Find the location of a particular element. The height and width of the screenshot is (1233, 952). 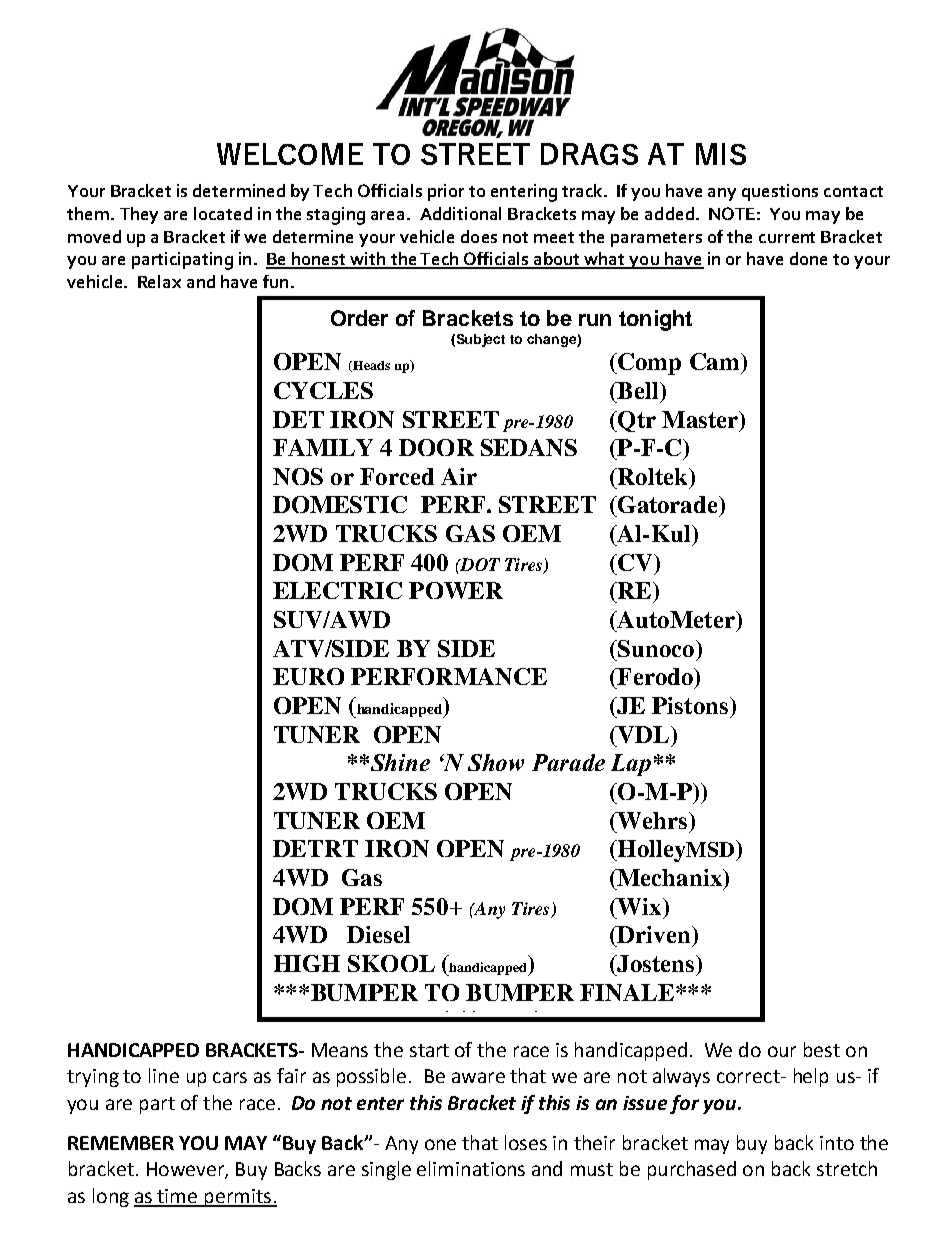

purchased is located at coordinates (692, 1170).
